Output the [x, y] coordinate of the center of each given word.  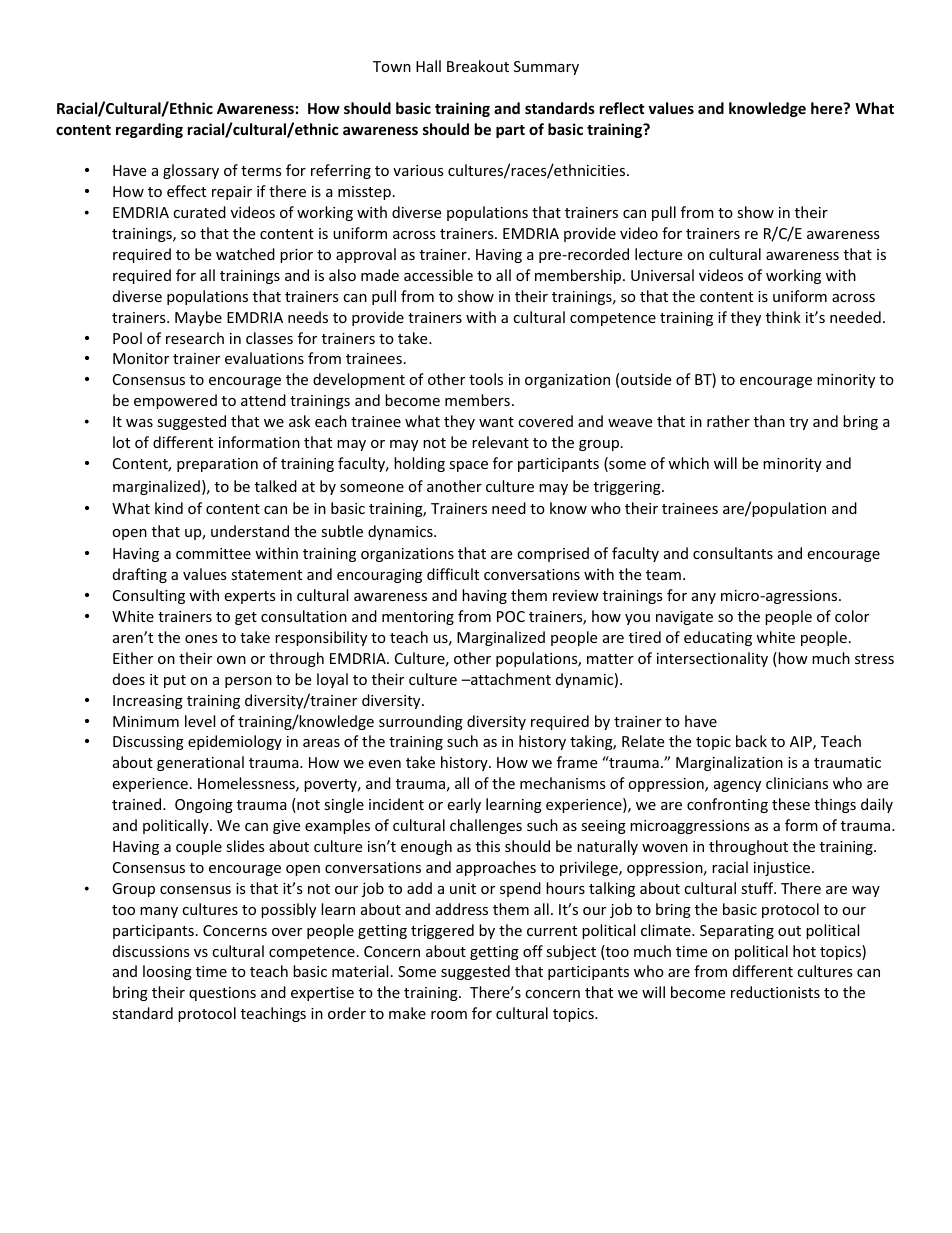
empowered [175, 401]
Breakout [478, 66]
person [248, 682]
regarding [149, 130]
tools [486, 379]
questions [222, 994]
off [533, 951]
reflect [622, 108]
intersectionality [712, 659]
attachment [510, 679]
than [769, 421]
